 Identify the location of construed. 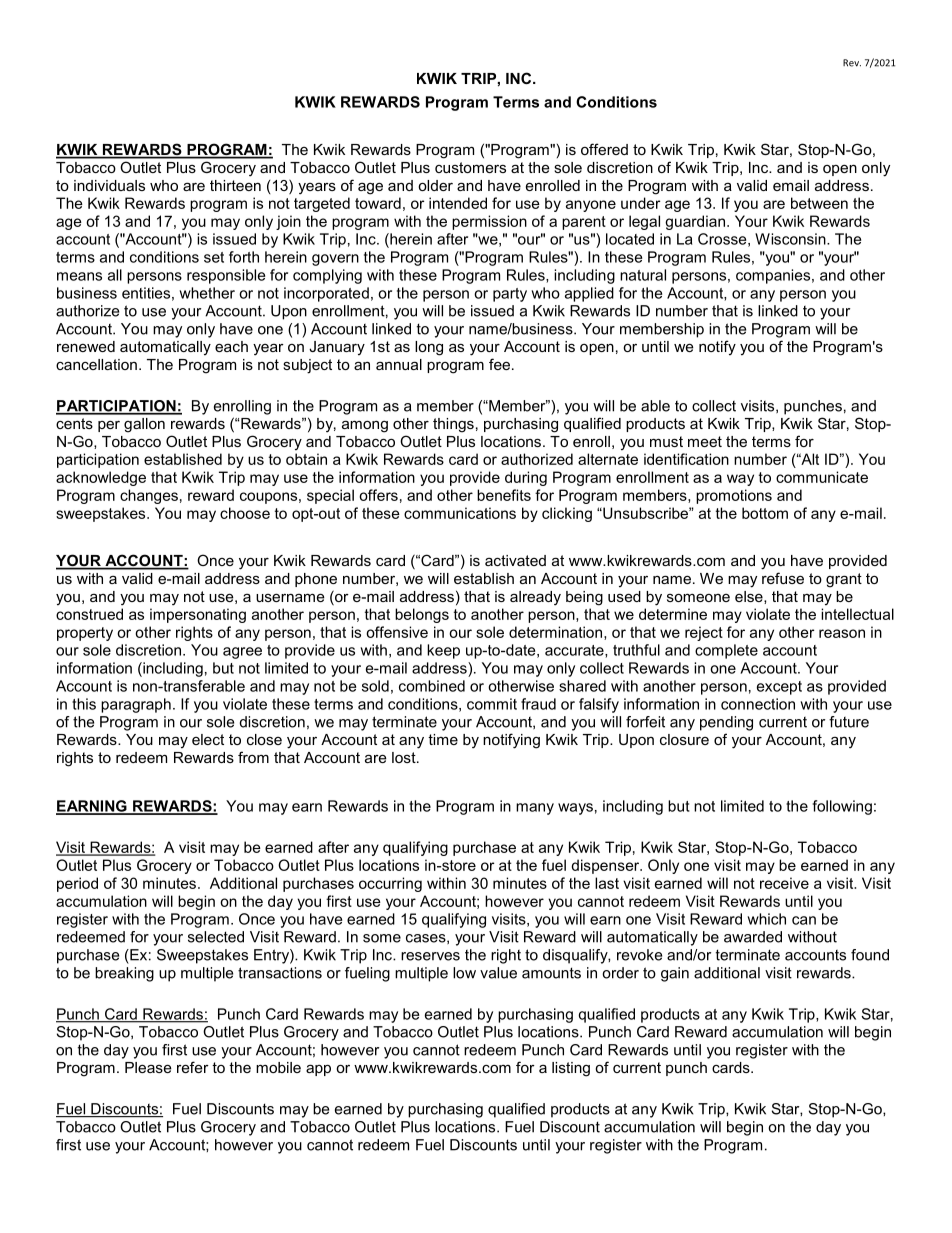
(89, 614).
